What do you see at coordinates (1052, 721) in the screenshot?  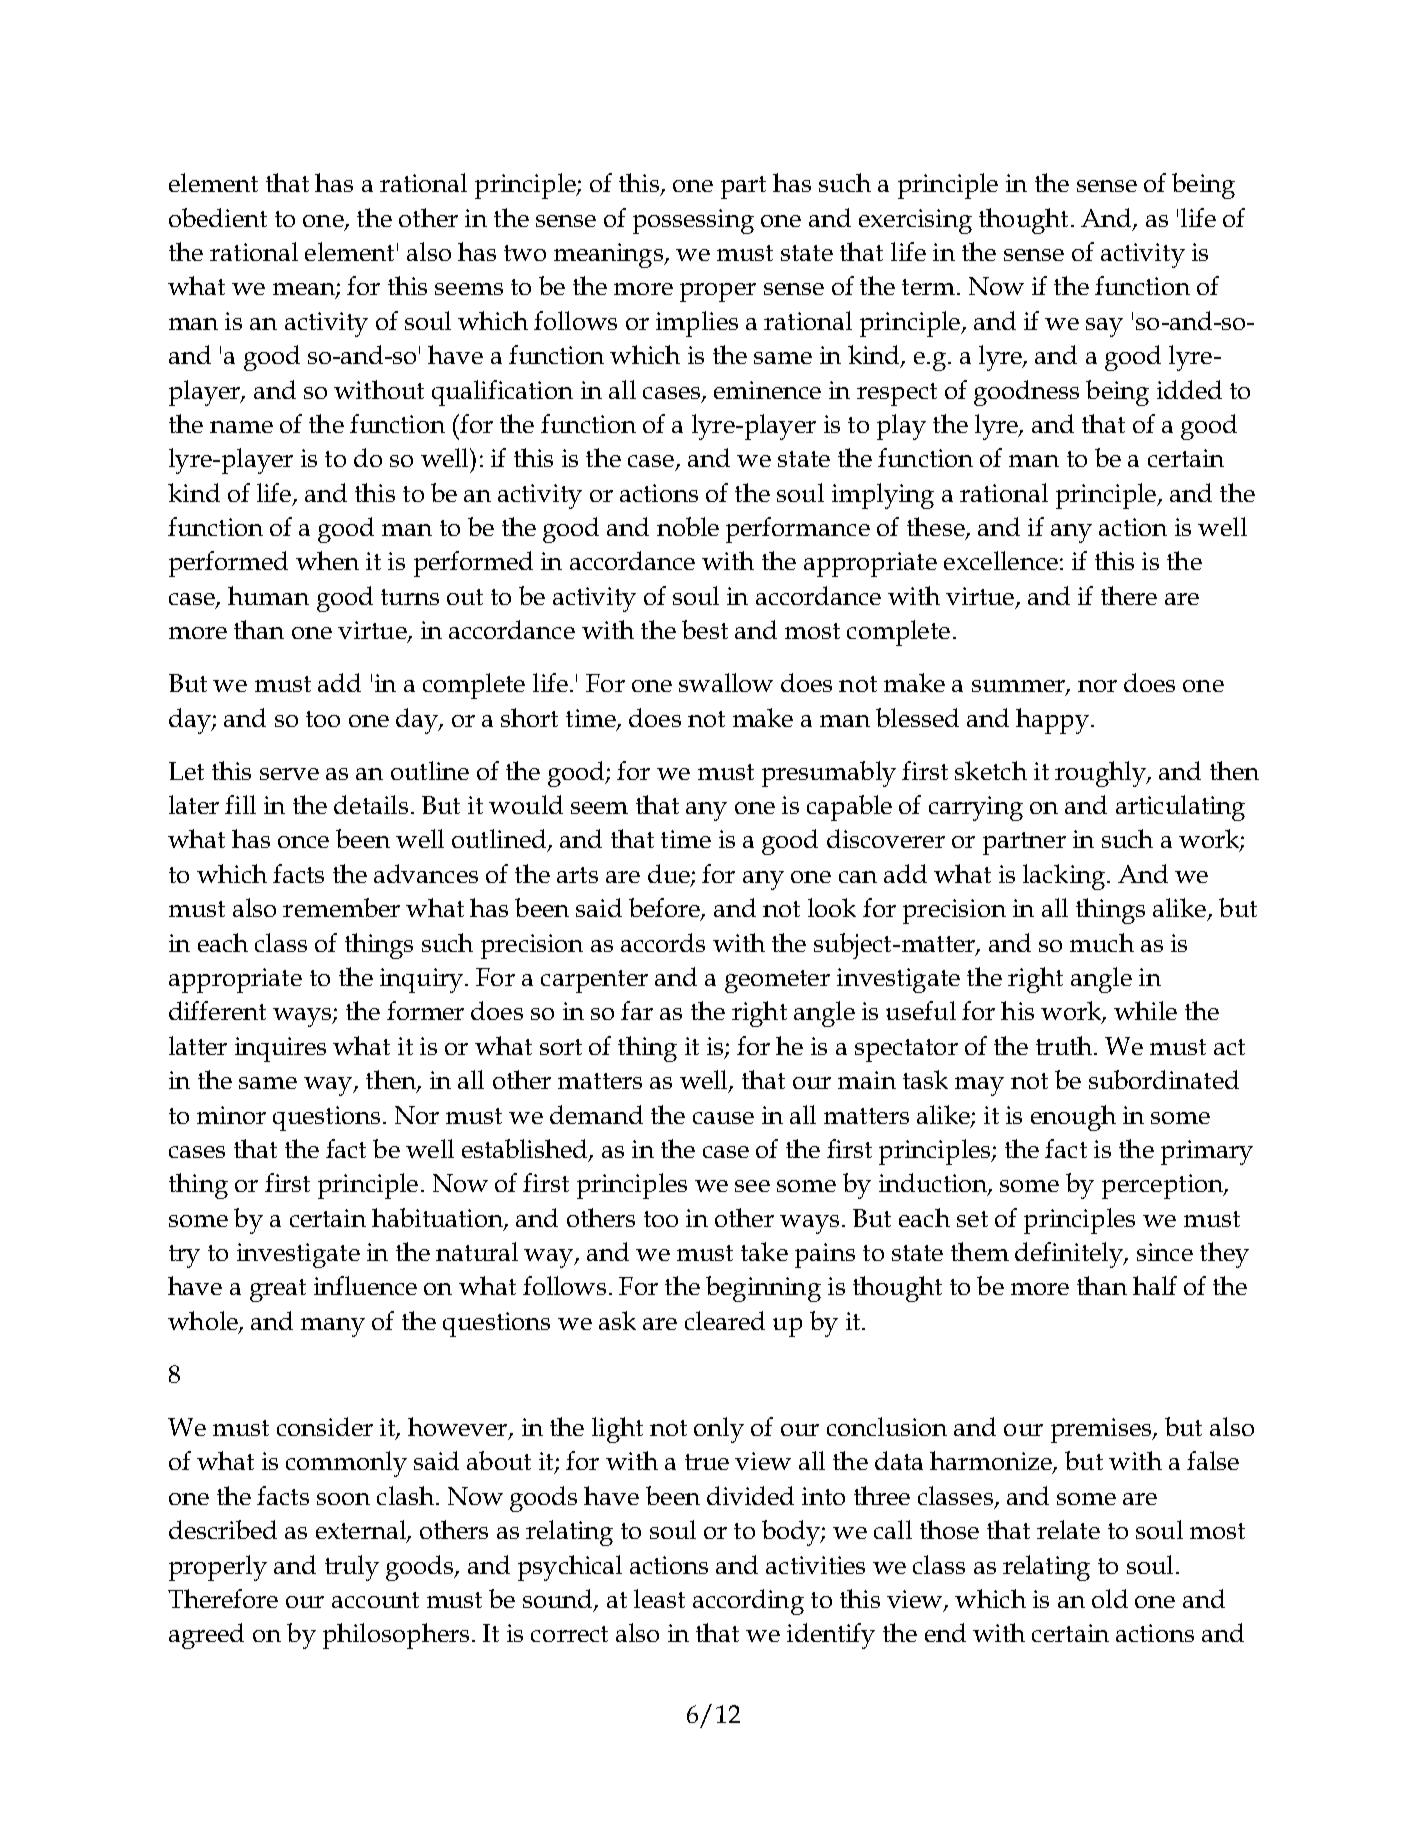 I see `happy` at bounding box center [1052, 721].
